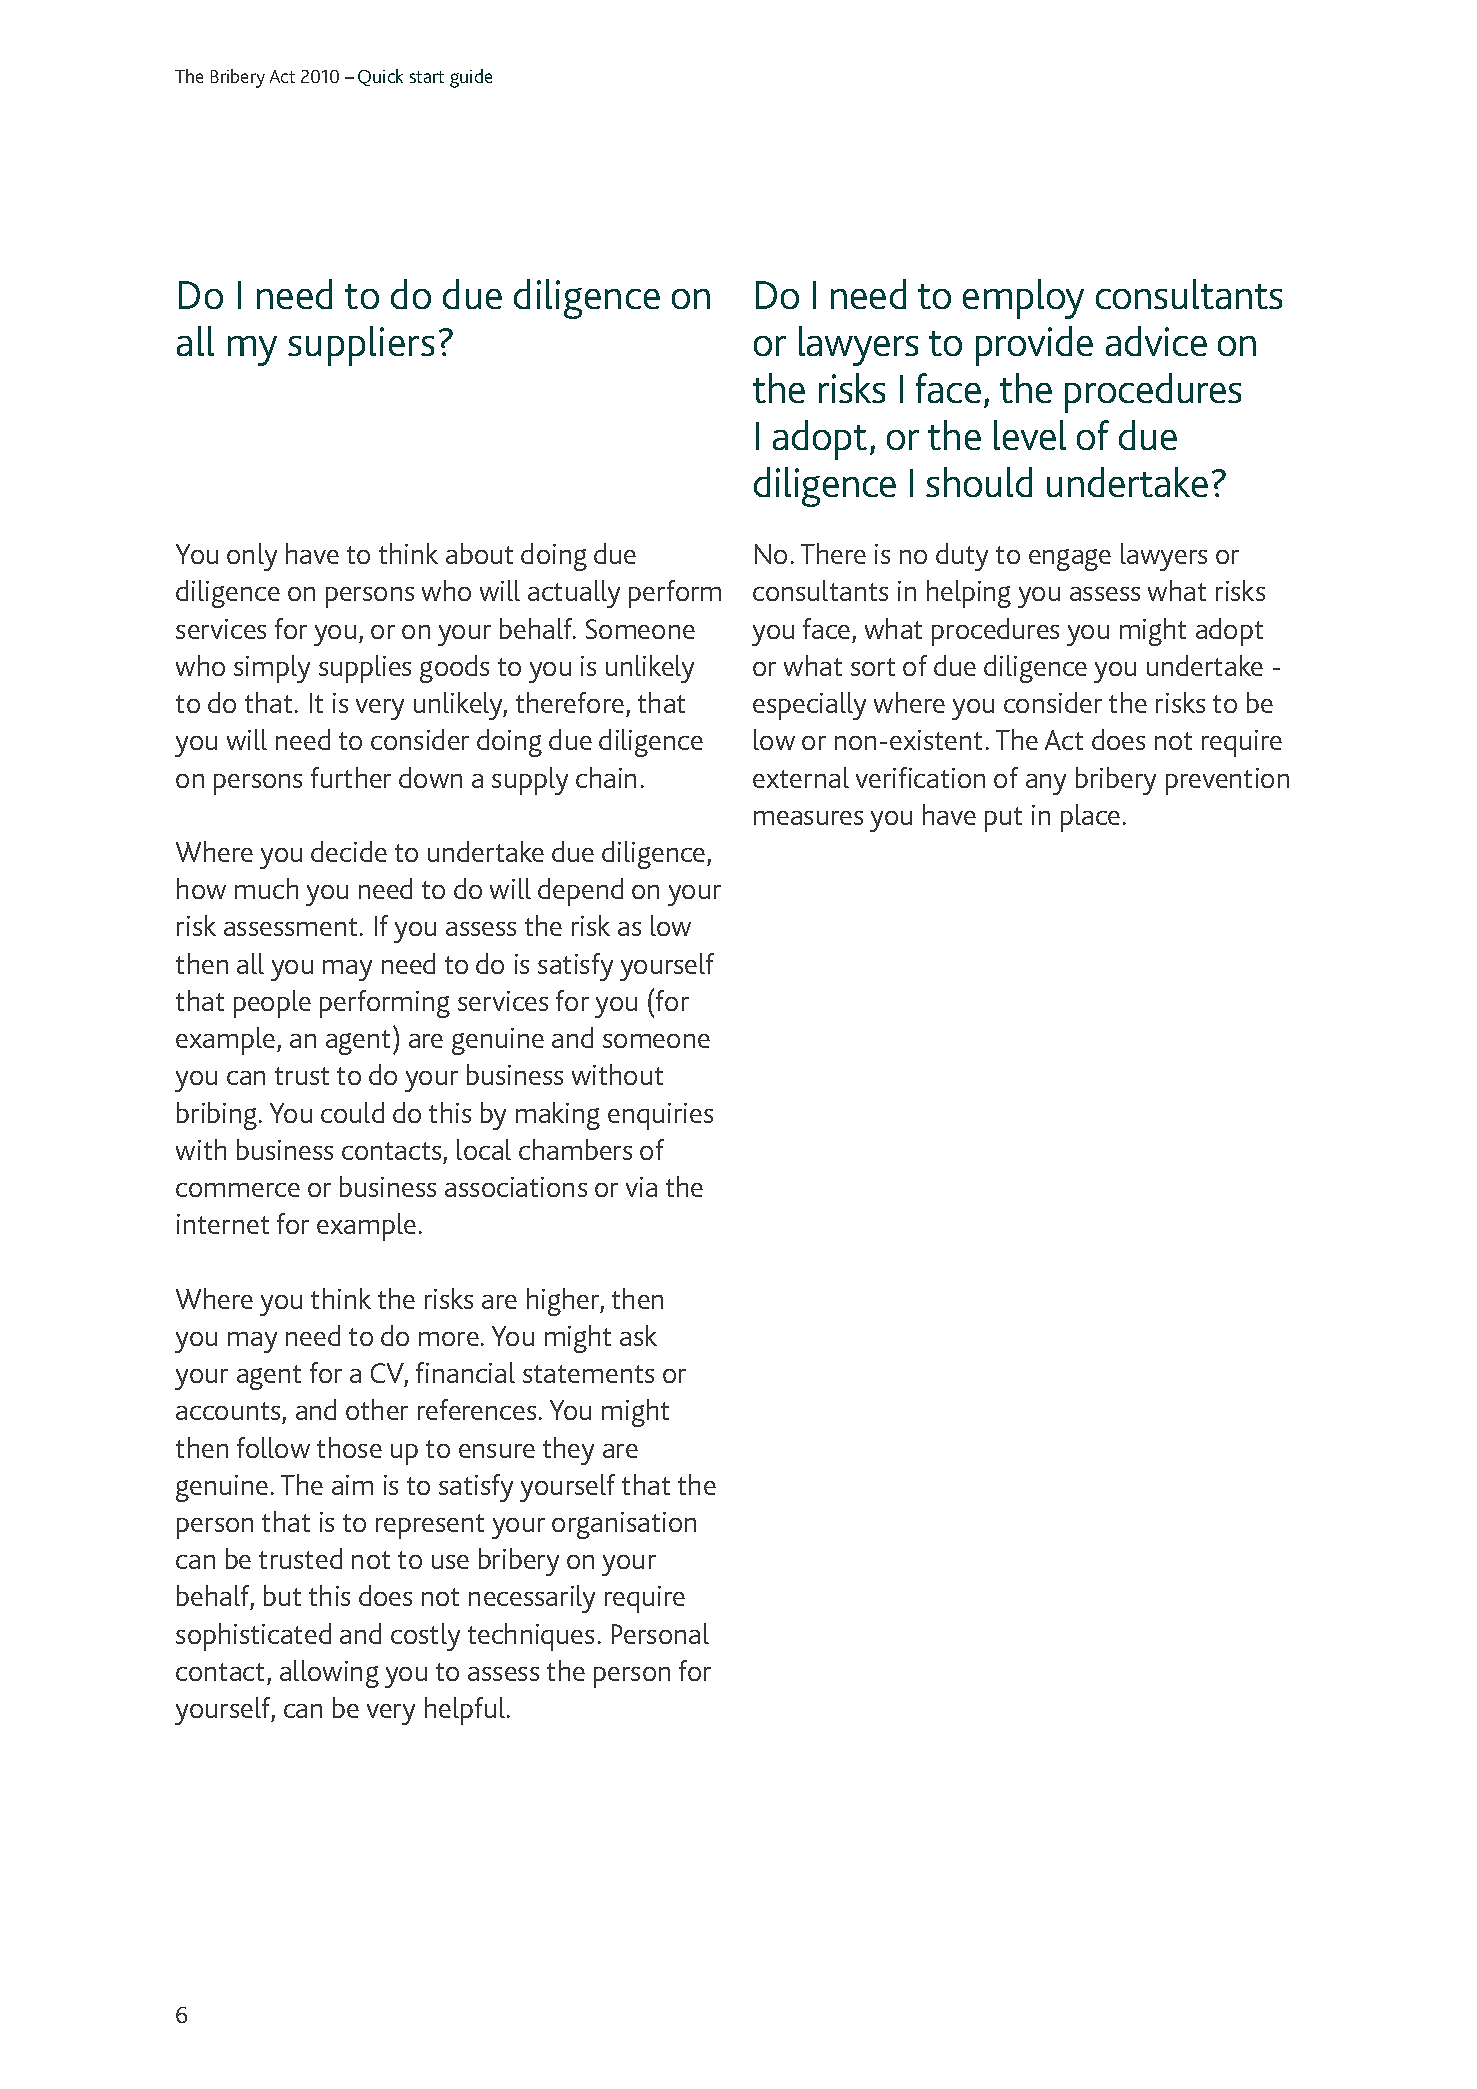  Describe the element at coordinates (1090, 818) in the screenshot. I see `place` at that location.
